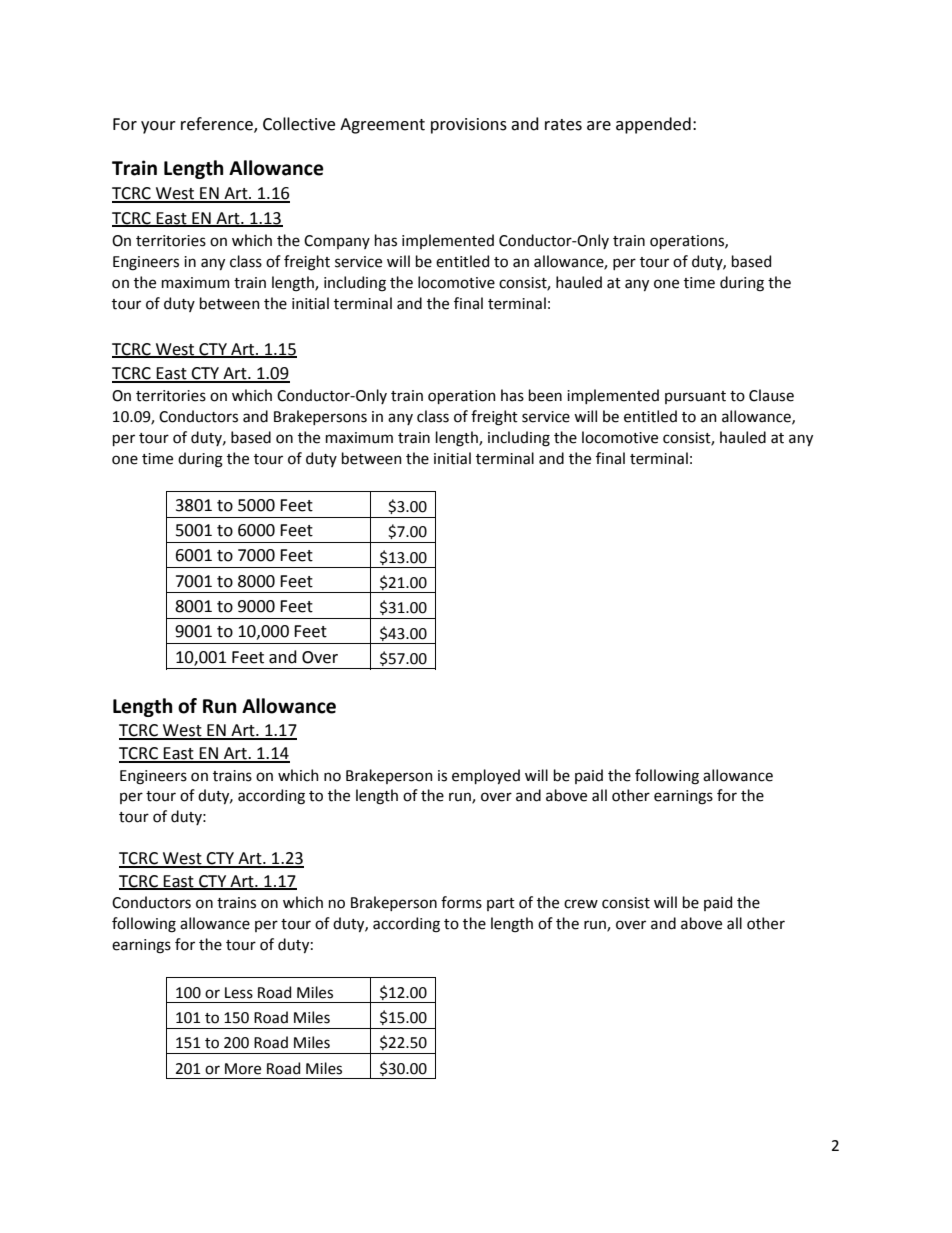 The width and height of the page is (952, 1233). Describe the element at coordinates (501, 904) in the page. I see `part` at that location.
